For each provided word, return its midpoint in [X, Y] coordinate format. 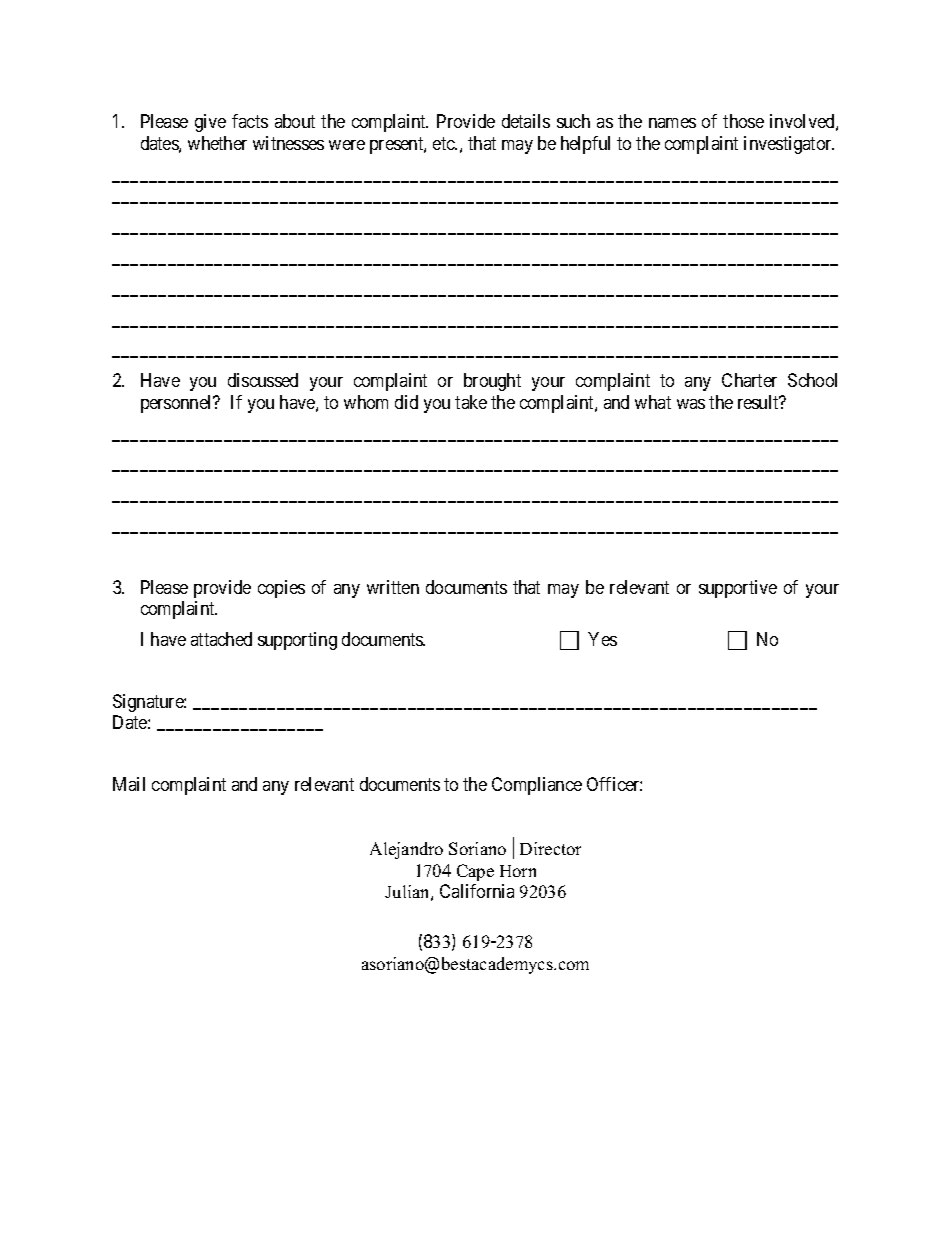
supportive [738, 589]
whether [217, 143]
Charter [749, 380]
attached [221, 639]
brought [492, 382]
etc [445, 143]
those [743, 121]
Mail [129, 784]
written [393, 587]
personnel [178, 404]
